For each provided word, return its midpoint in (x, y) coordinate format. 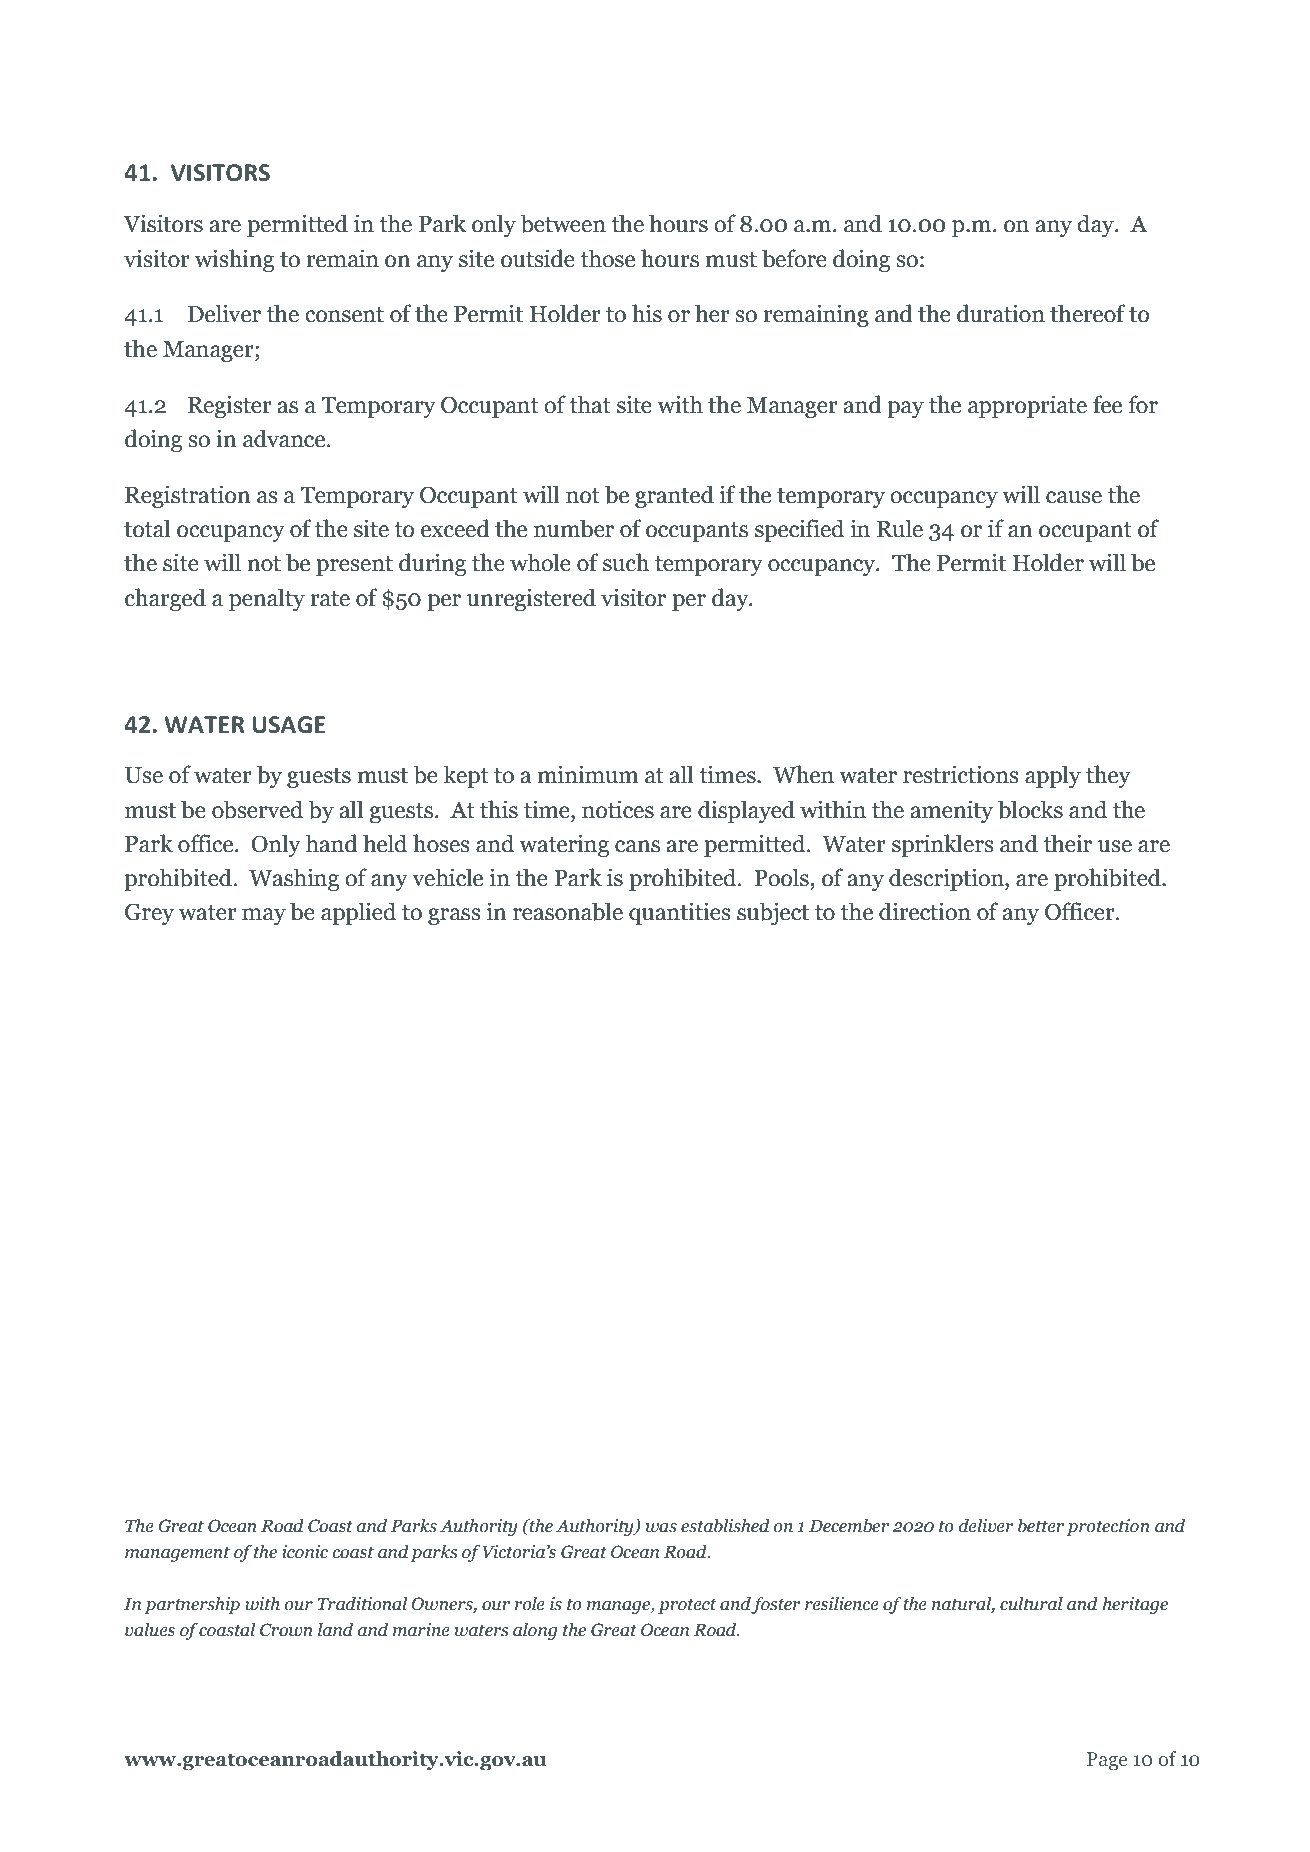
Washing (294, 879)
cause (1074, 497)
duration (1001, 313)
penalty (267, 599)
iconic (305, 1552)
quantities (680, 913)
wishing (234, 260)
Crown (286, 1630)
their (1067, 843)
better (1041, 1526)
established (725, 1525)
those (607, 258)
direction (925, 911)
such (626, 562)
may (264, 916)
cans (637, 846)
